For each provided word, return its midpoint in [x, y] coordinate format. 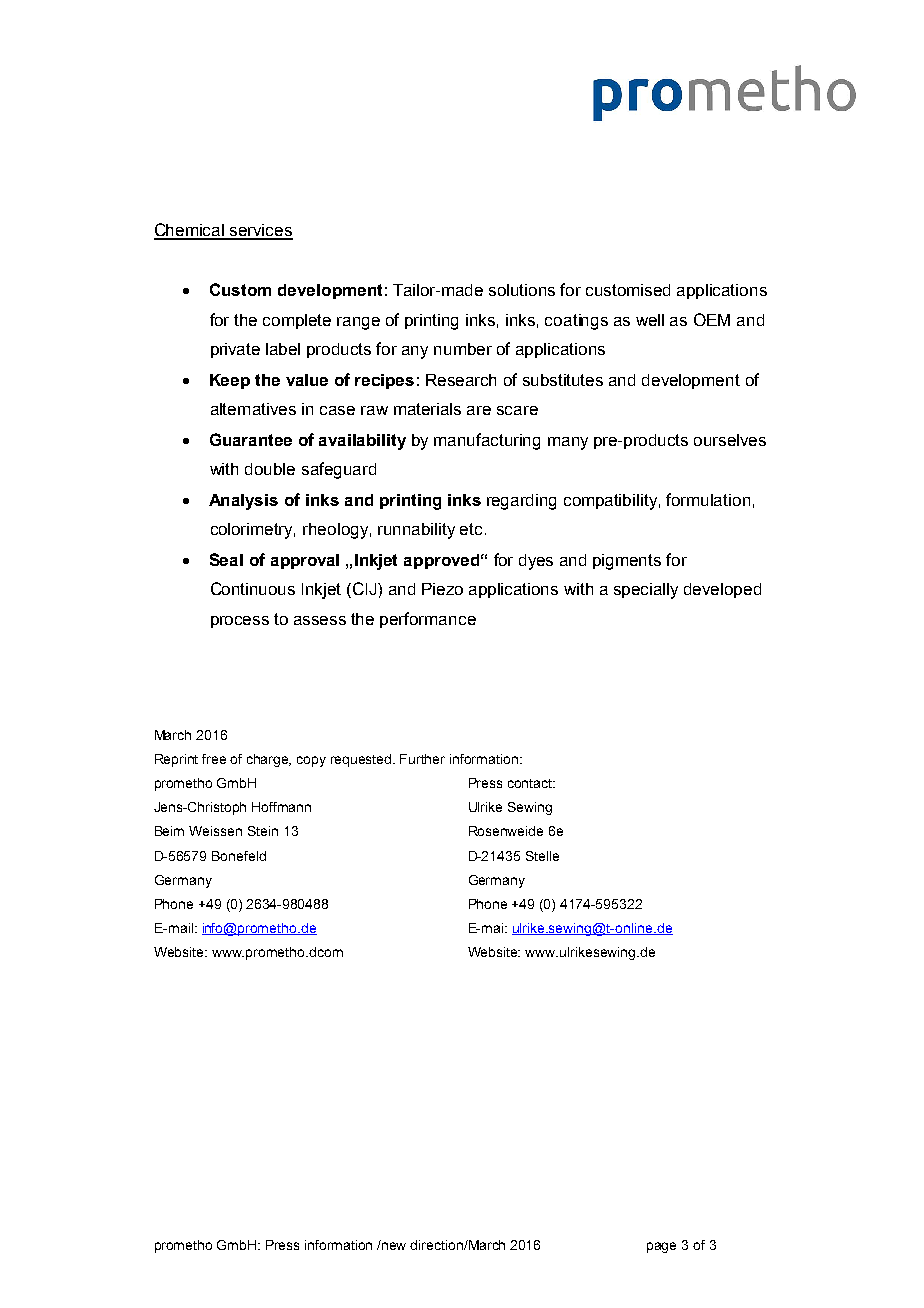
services [260, 231]
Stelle [542, 856]
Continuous [253, 588]
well [650, 320]
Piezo [442, 589]
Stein [263, 831]
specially [646, 591]
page [661, 1247]
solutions [522, 290]
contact [531, 783]
